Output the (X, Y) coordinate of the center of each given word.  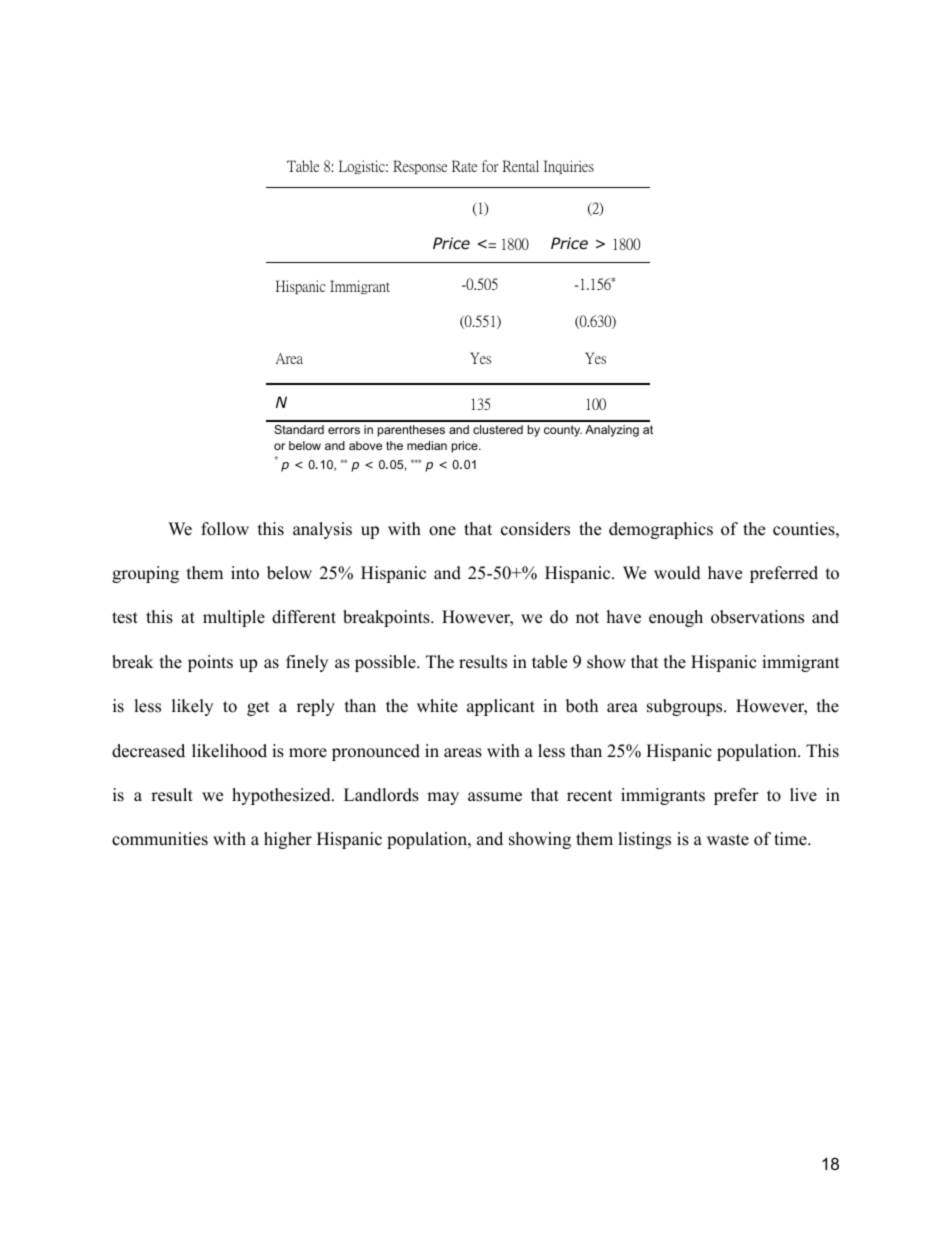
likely (192, 707)
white (437, 706)
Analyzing (612, 431)
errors (344, 430)
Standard (299, 429)
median (427, 445)
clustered (498, 429)
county (563, 431)
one (442, 531)
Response (420, 167)
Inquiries (569, 167)
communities (160, 839)
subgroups (686, 707)
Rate (464, 166)
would (677, 573)
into (245, 573)
